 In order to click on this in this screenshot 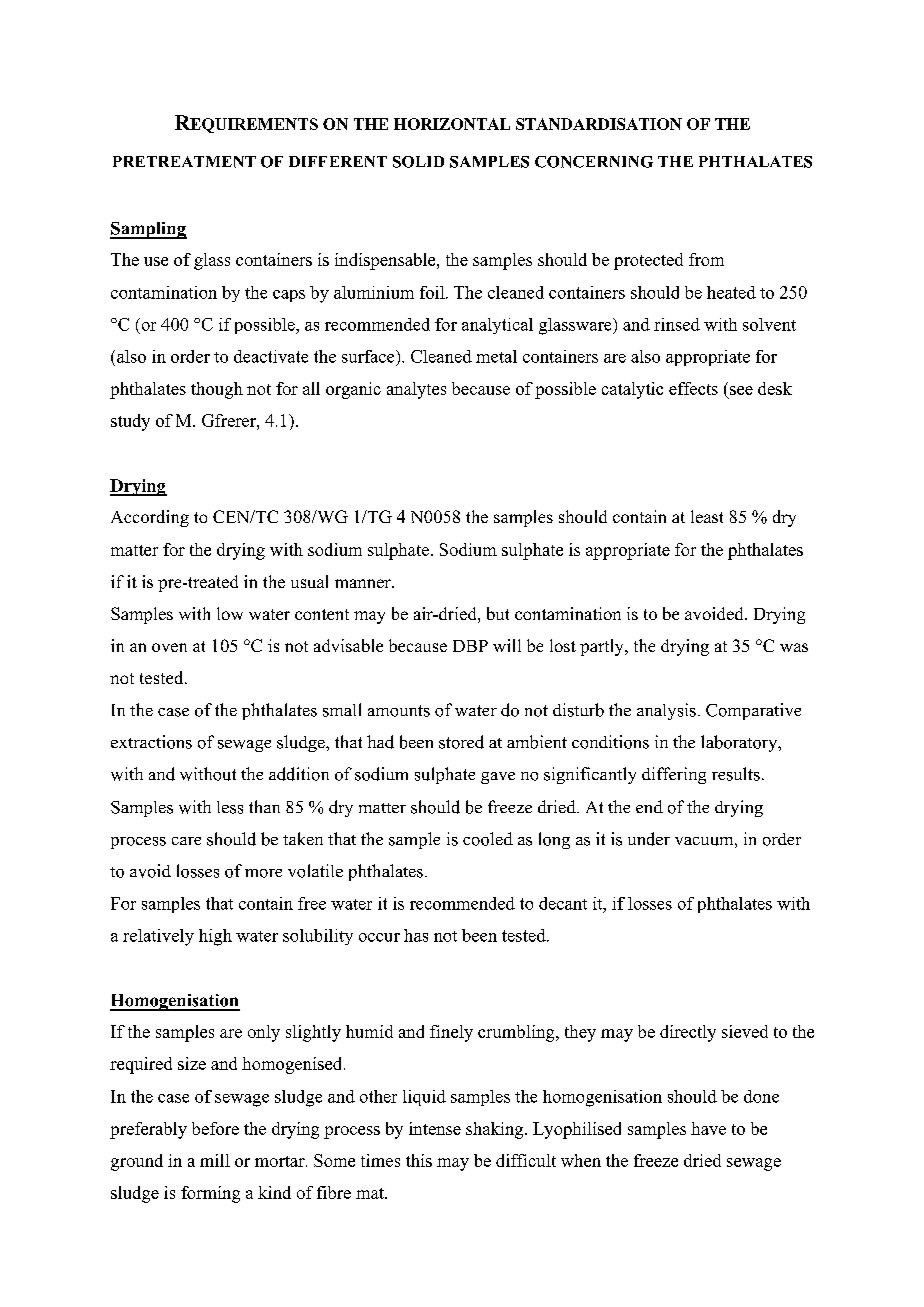, I will do `click(419, 1160)`.
